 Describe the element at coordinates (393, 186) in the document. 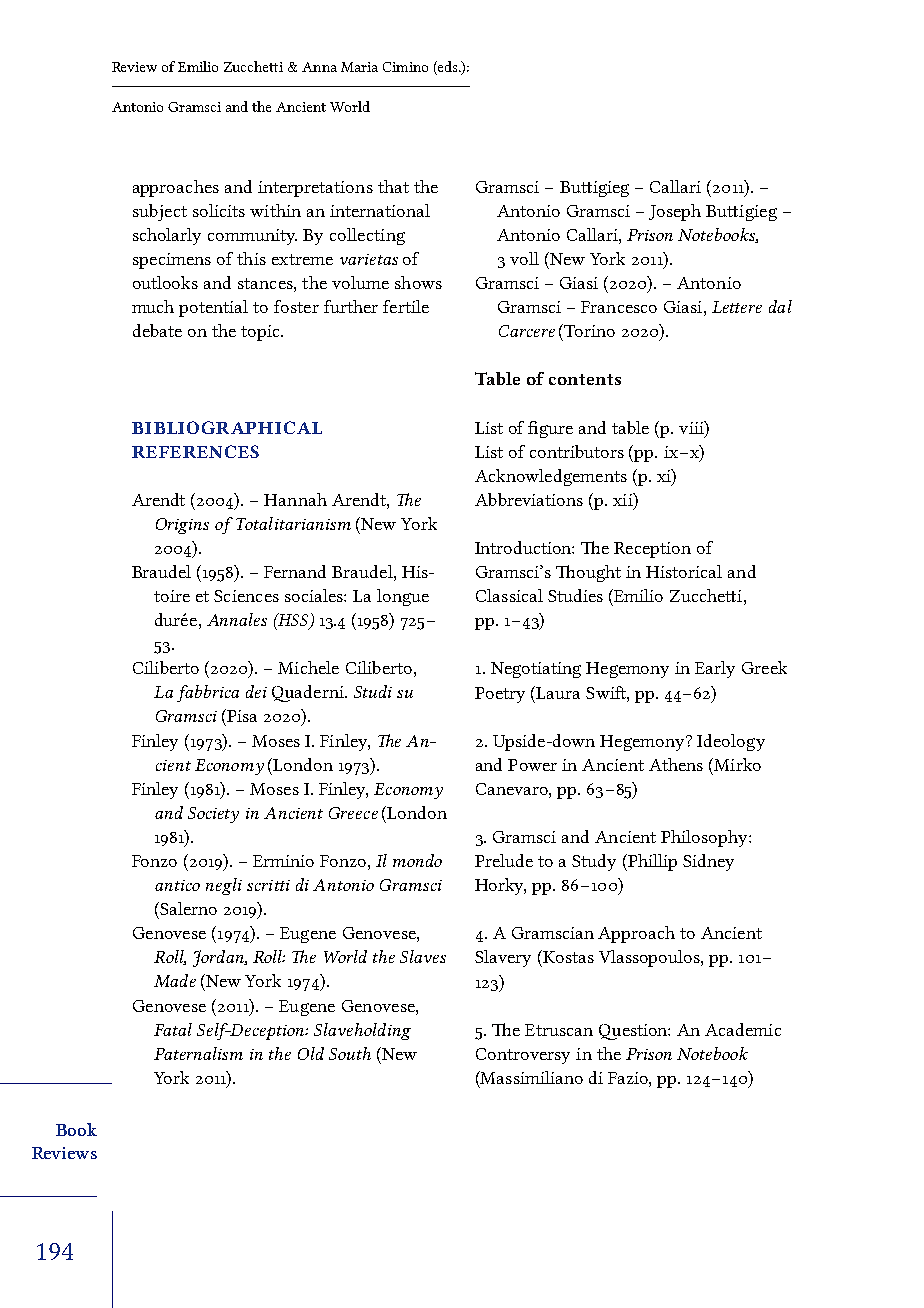

I see `that` at that location.
